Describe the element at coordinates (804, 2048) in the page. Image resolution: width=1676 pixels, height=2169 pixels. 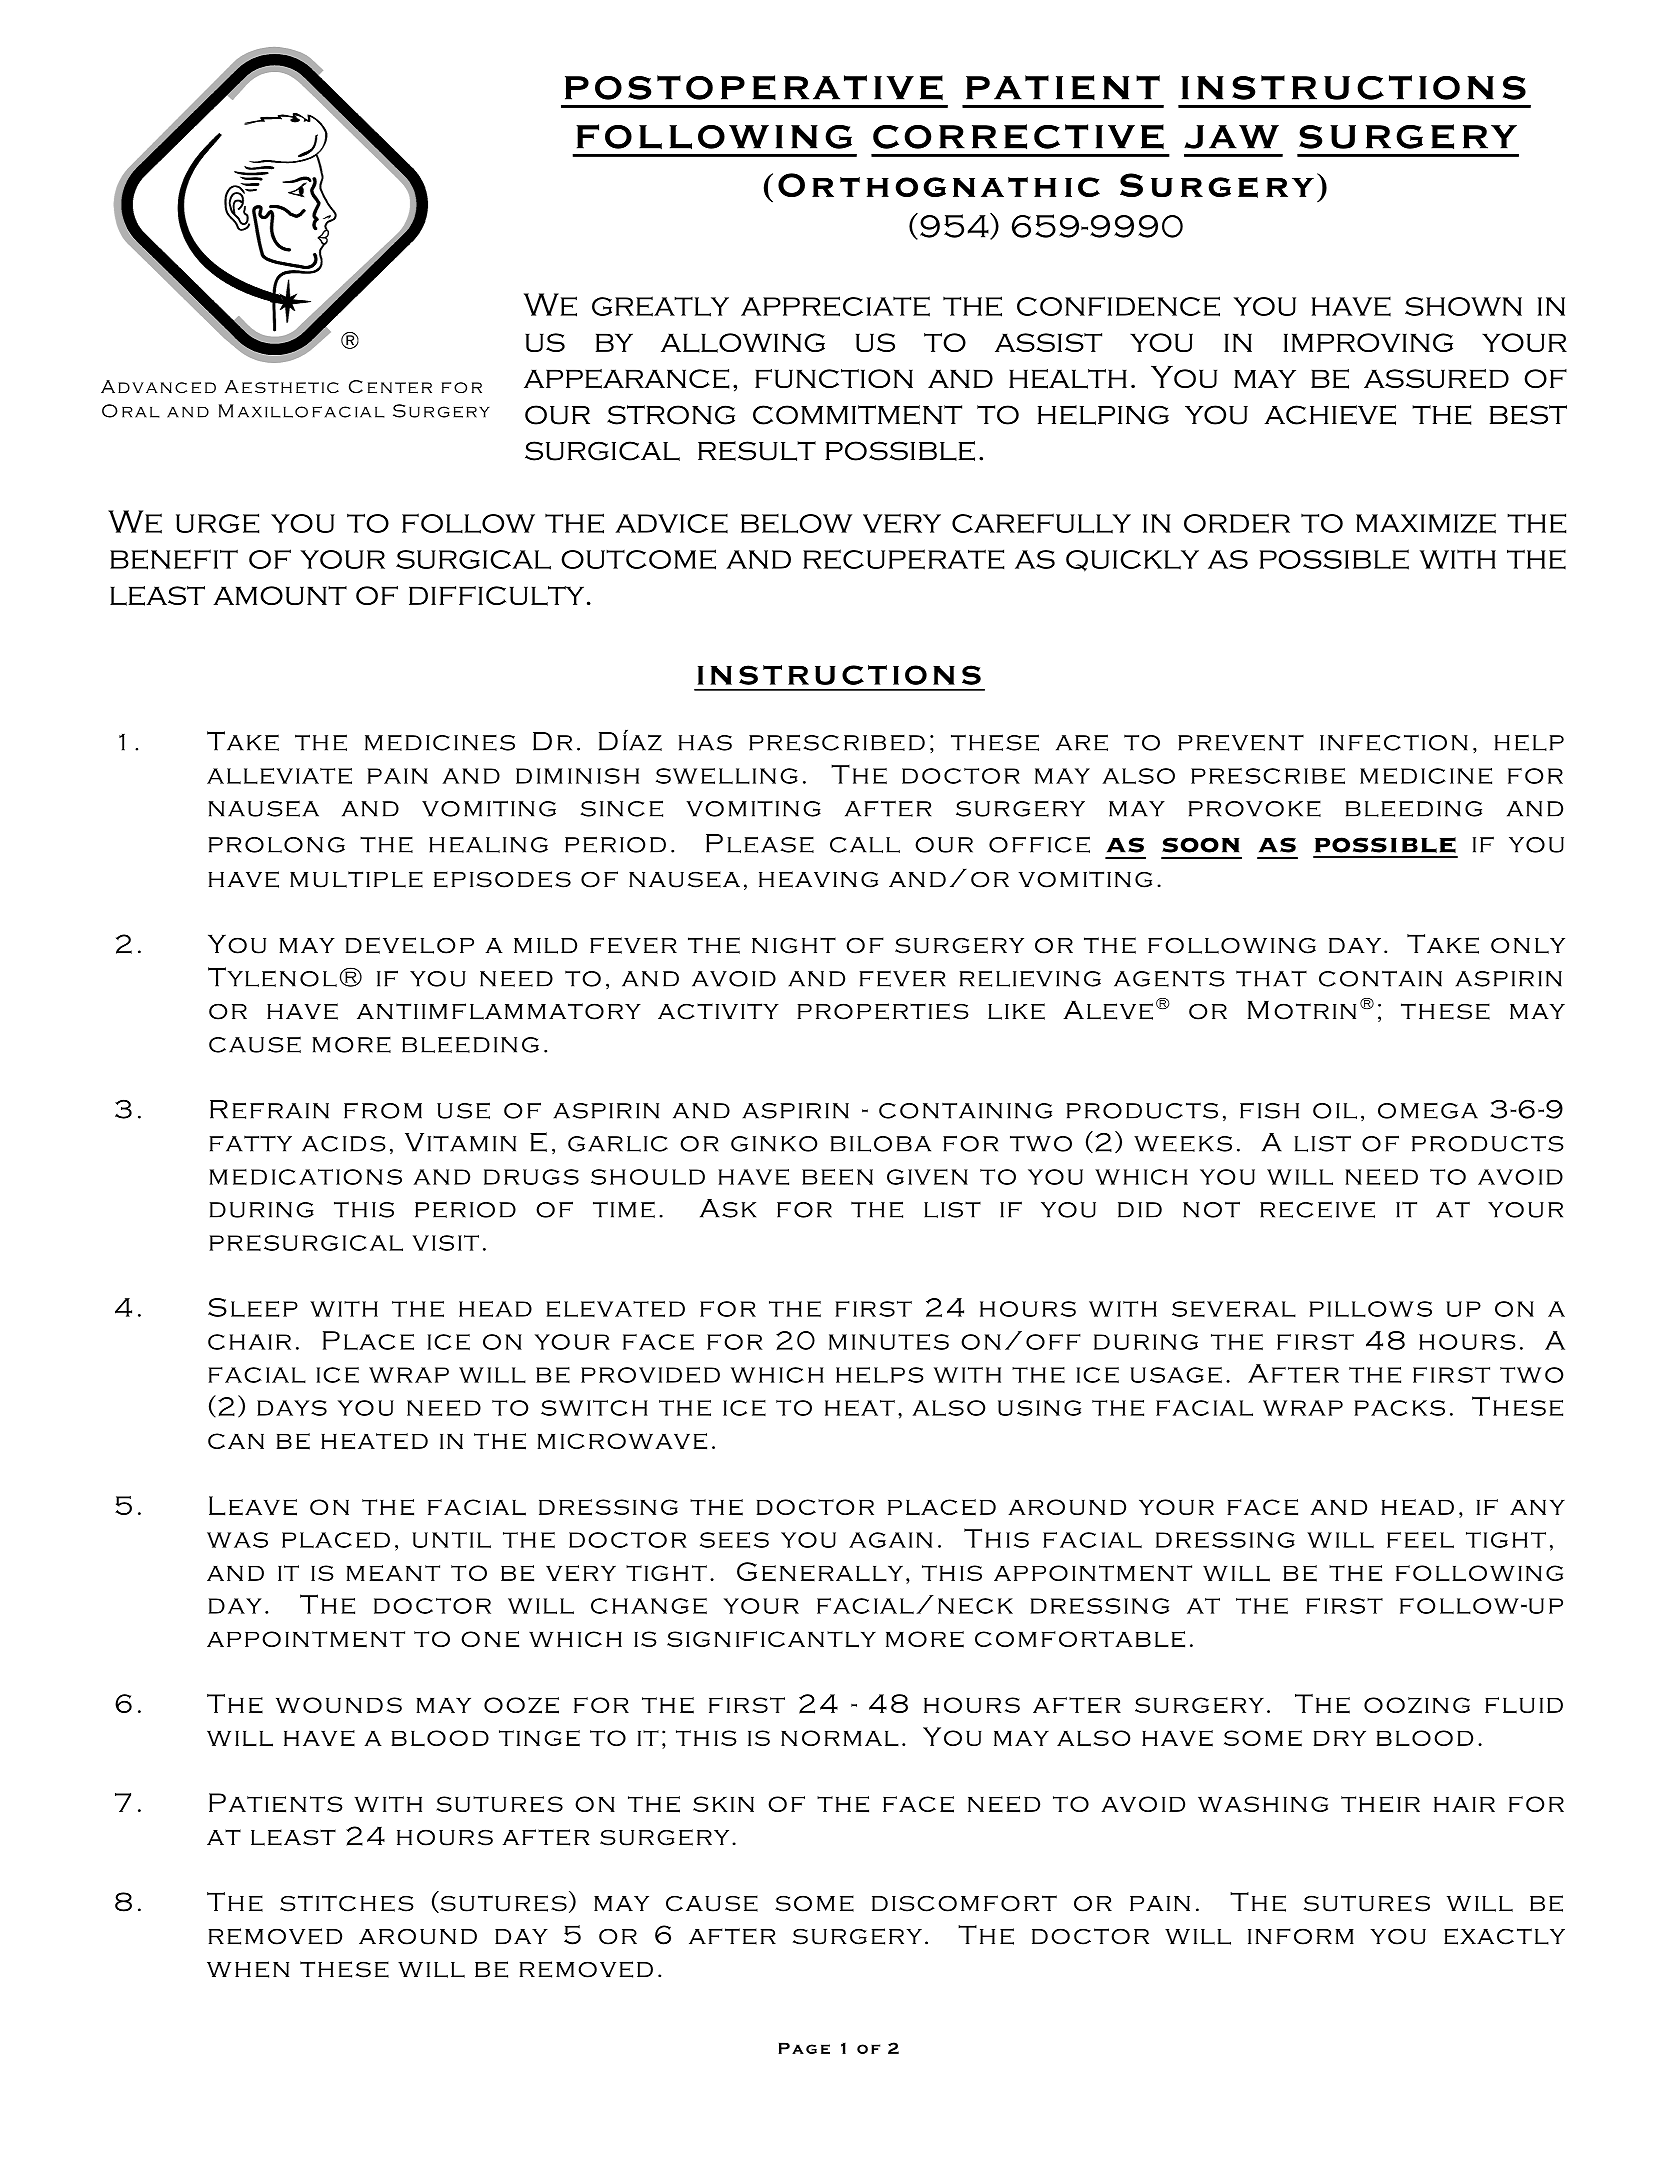
I see `Page` at that location.
